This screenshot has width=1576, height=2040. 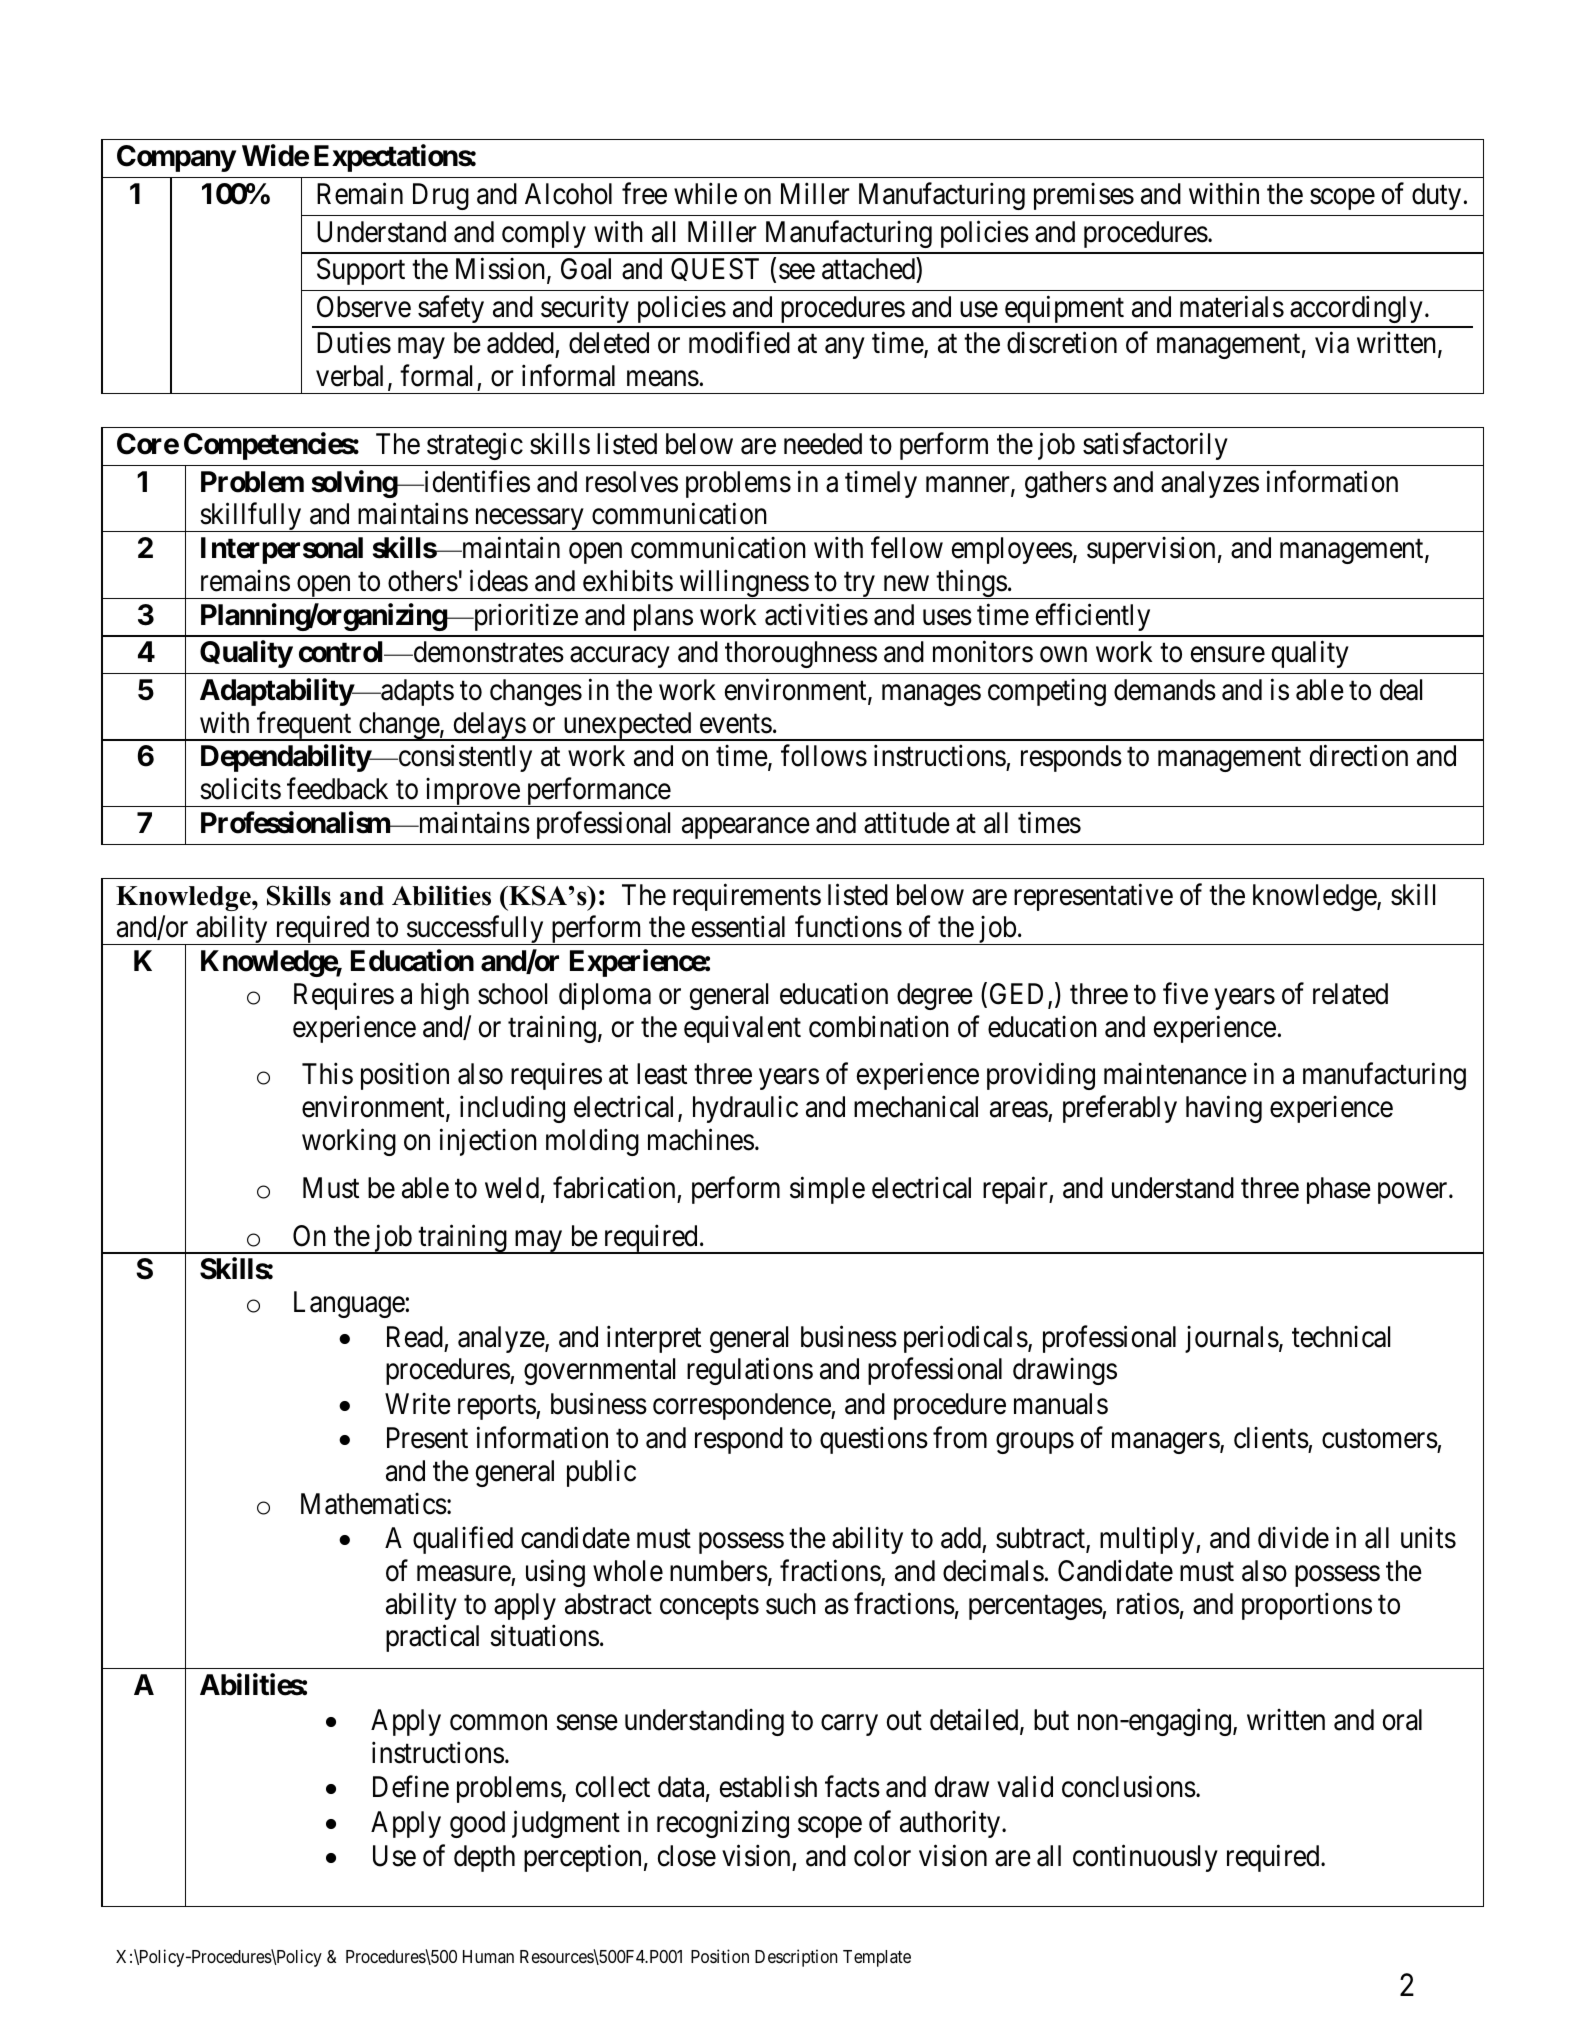 I want to click on Description, so click(x=796, y=1958).
